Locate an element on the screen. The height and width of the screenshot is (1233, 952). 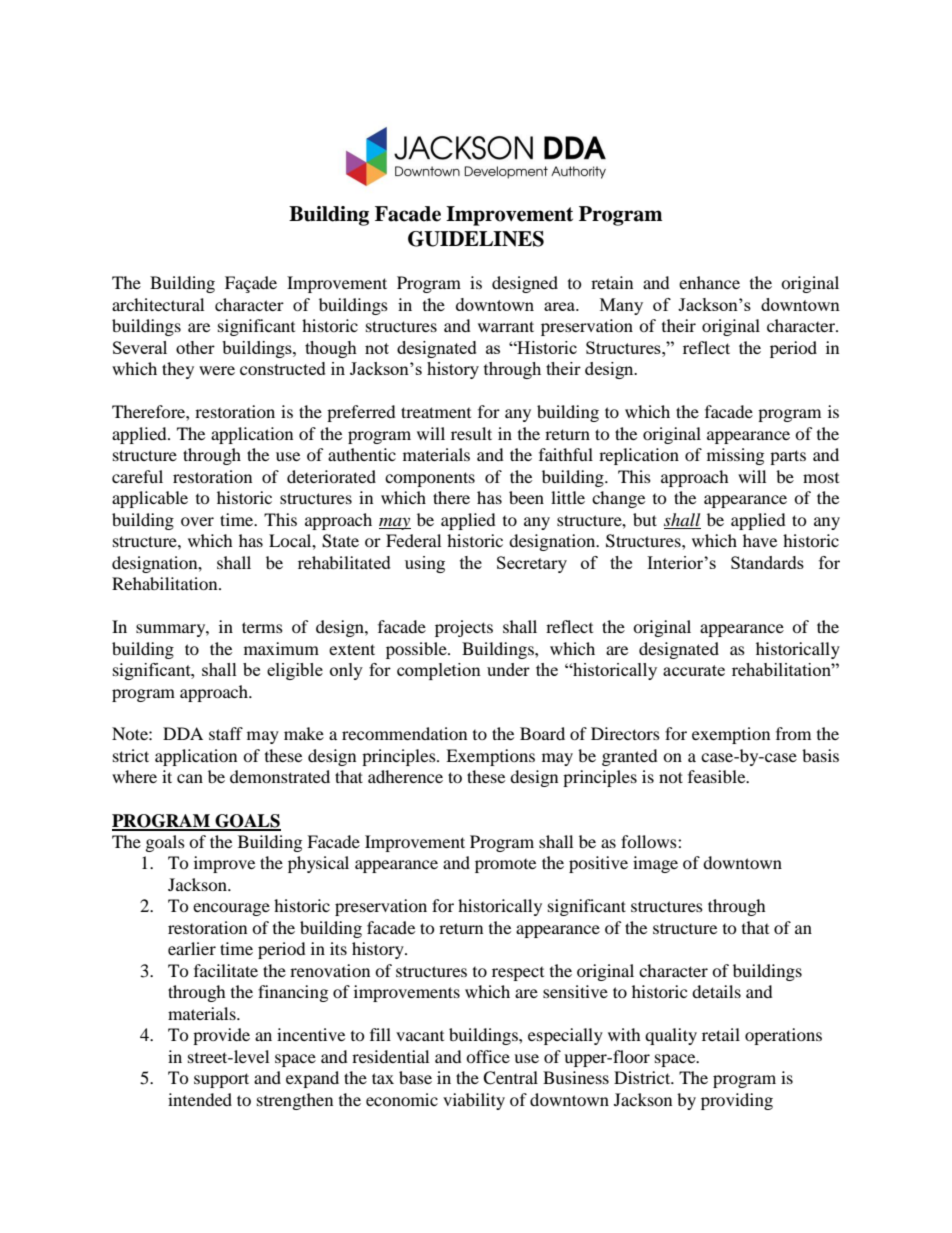
missing is located at coordinates (735, 456).
